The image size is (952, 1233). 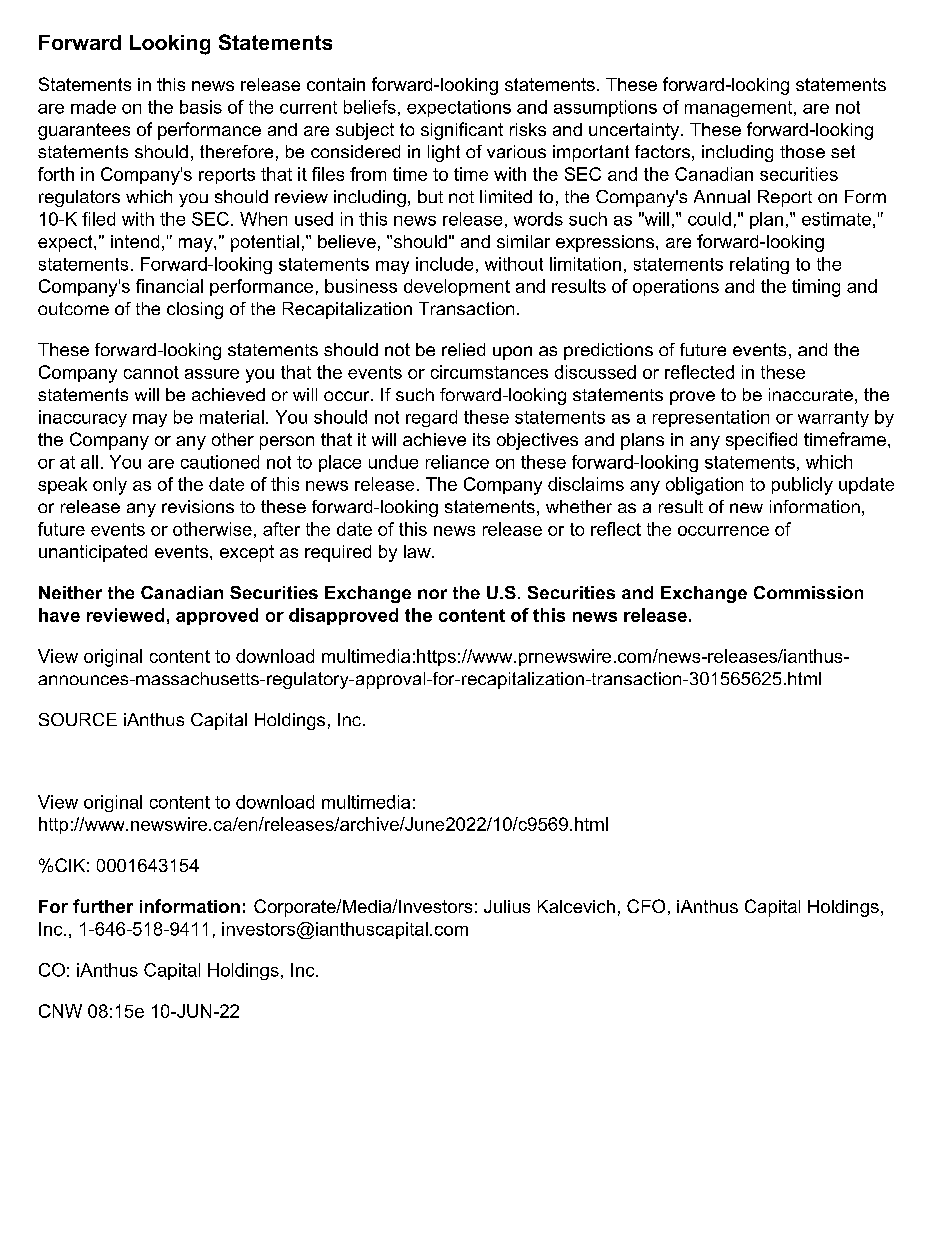 What do you see at coordinates (93, 553) in the image?
I see `unanticipated` at bounding box center [93, 553].
